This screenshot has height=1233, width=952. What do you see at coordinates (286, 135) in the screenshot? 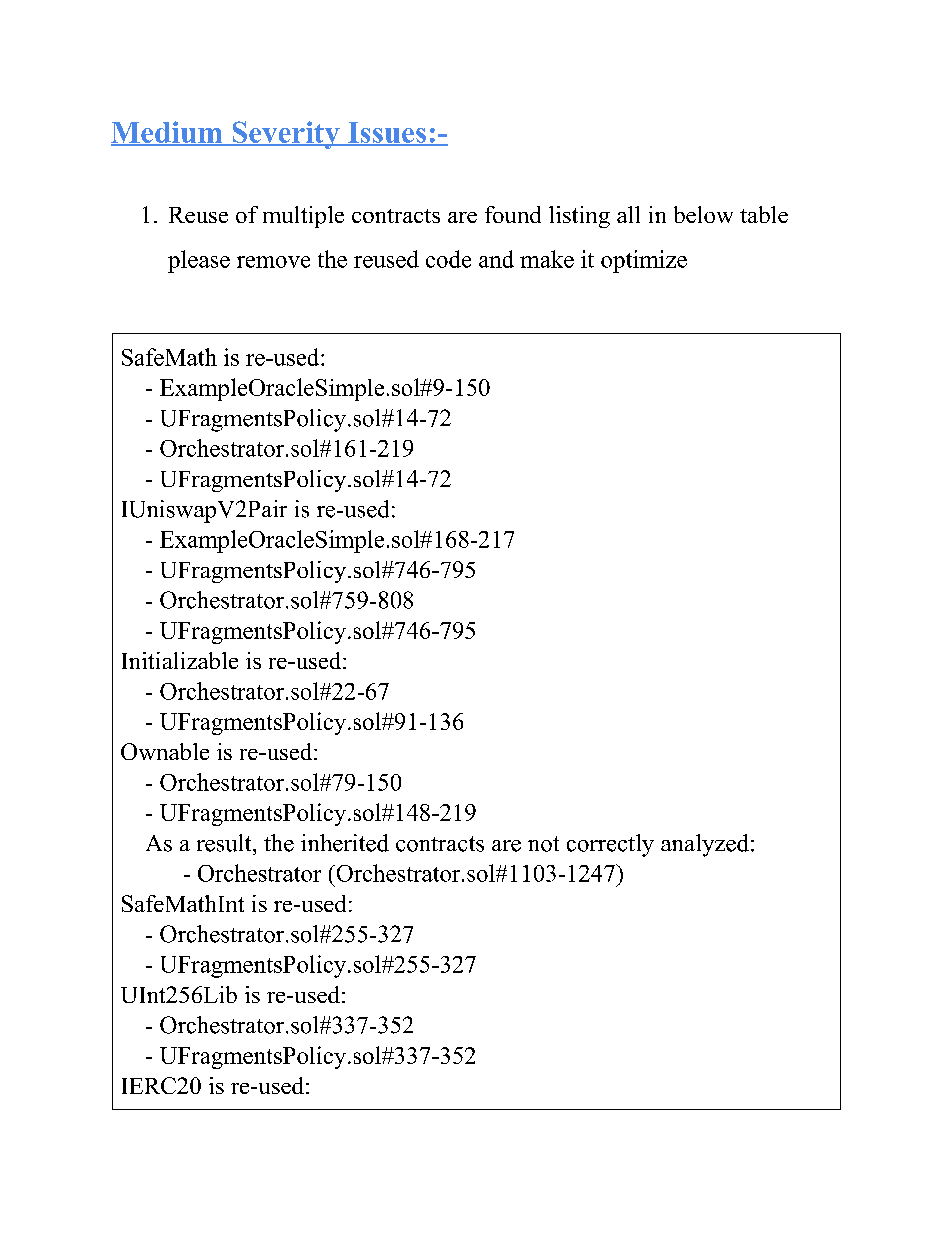
I see `Severity` at bounding box center [286, 135].
